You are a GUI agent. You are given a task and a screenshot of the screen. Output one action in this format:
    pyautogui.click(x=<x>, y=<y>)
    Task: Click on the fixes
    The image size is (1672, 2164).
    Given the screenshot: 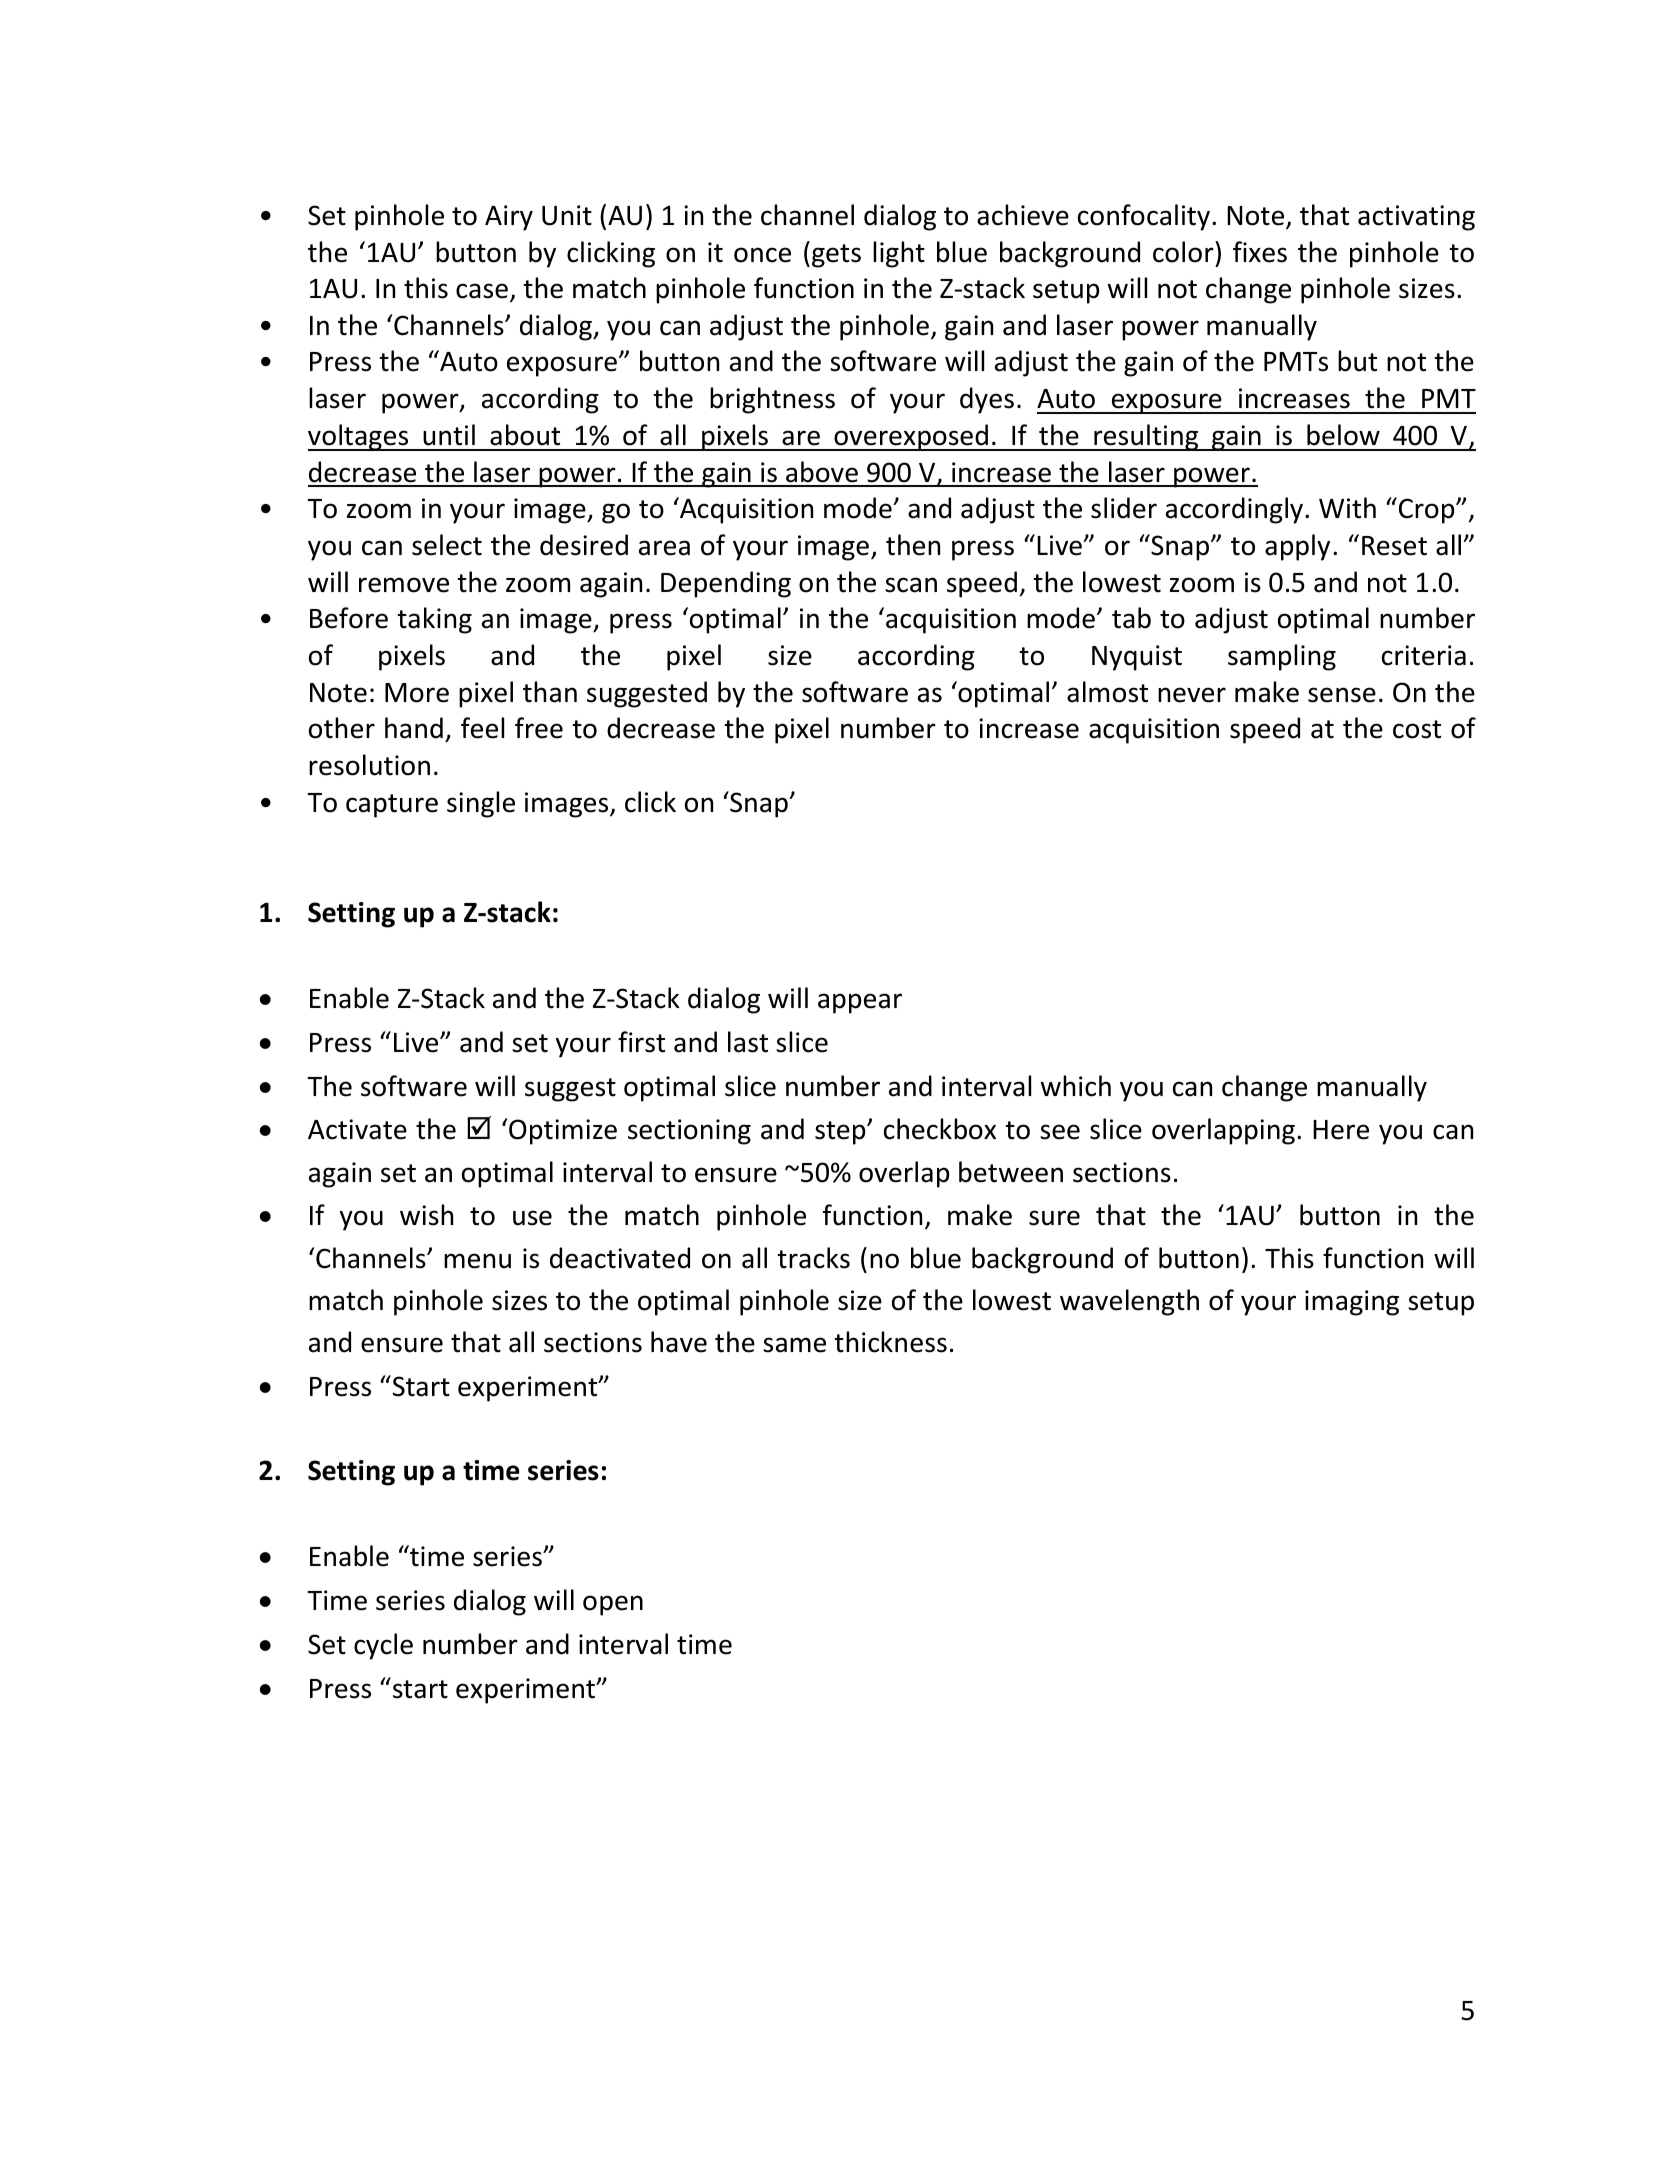 What is the action you would take?
    pyautogui.click(x=1260, y=252)
